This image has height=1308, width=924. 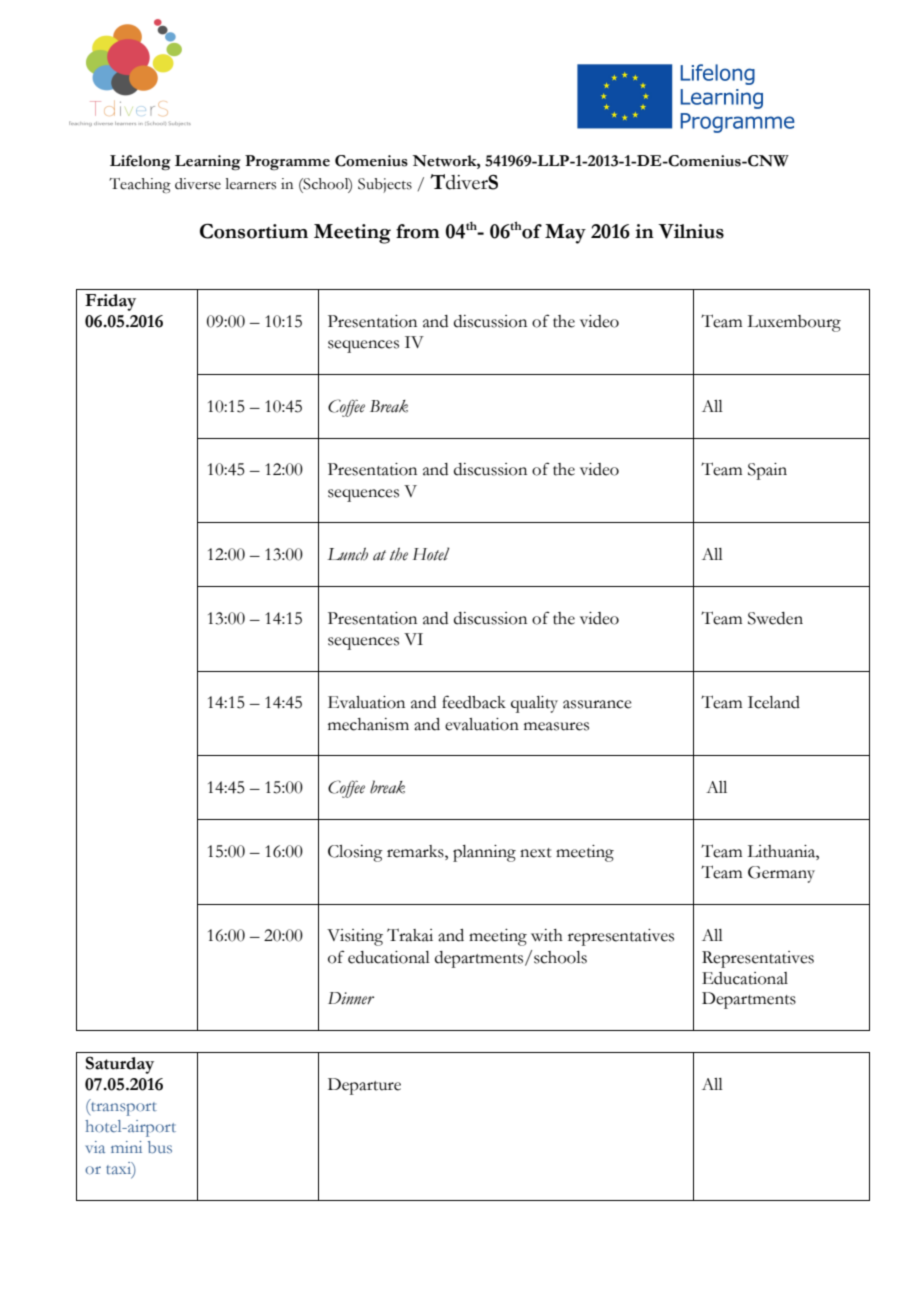 I want to click on bus, so click(x=160, y=1147).
